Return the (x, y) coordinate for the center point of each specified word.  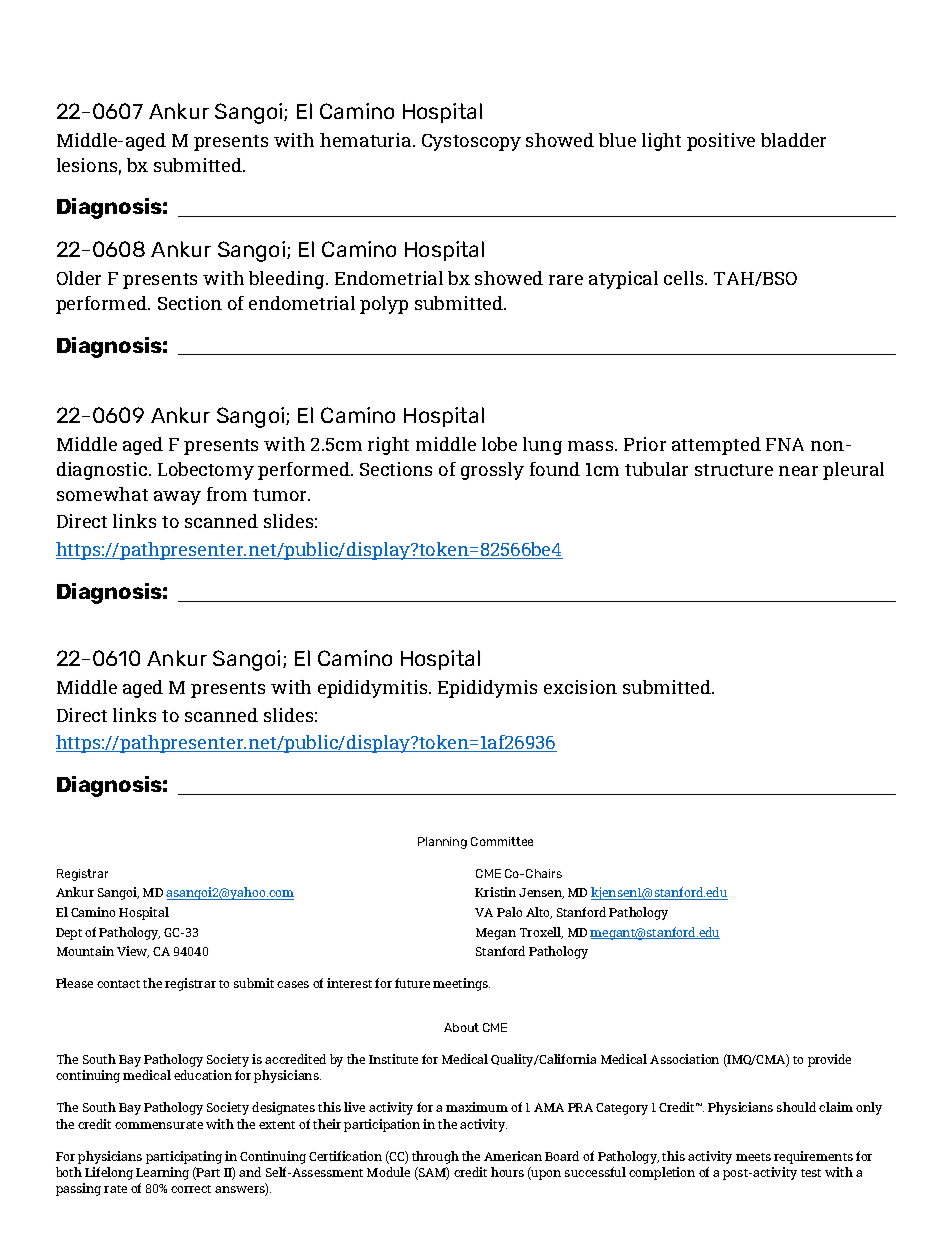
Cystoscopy (471, 142)
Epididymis (487, 689)
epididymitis (374, 689)
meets (753, 1157)
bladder (793, 140)
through (435, 1157)
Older (79, 278)
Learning (162, 1173)
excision (580, 687)
